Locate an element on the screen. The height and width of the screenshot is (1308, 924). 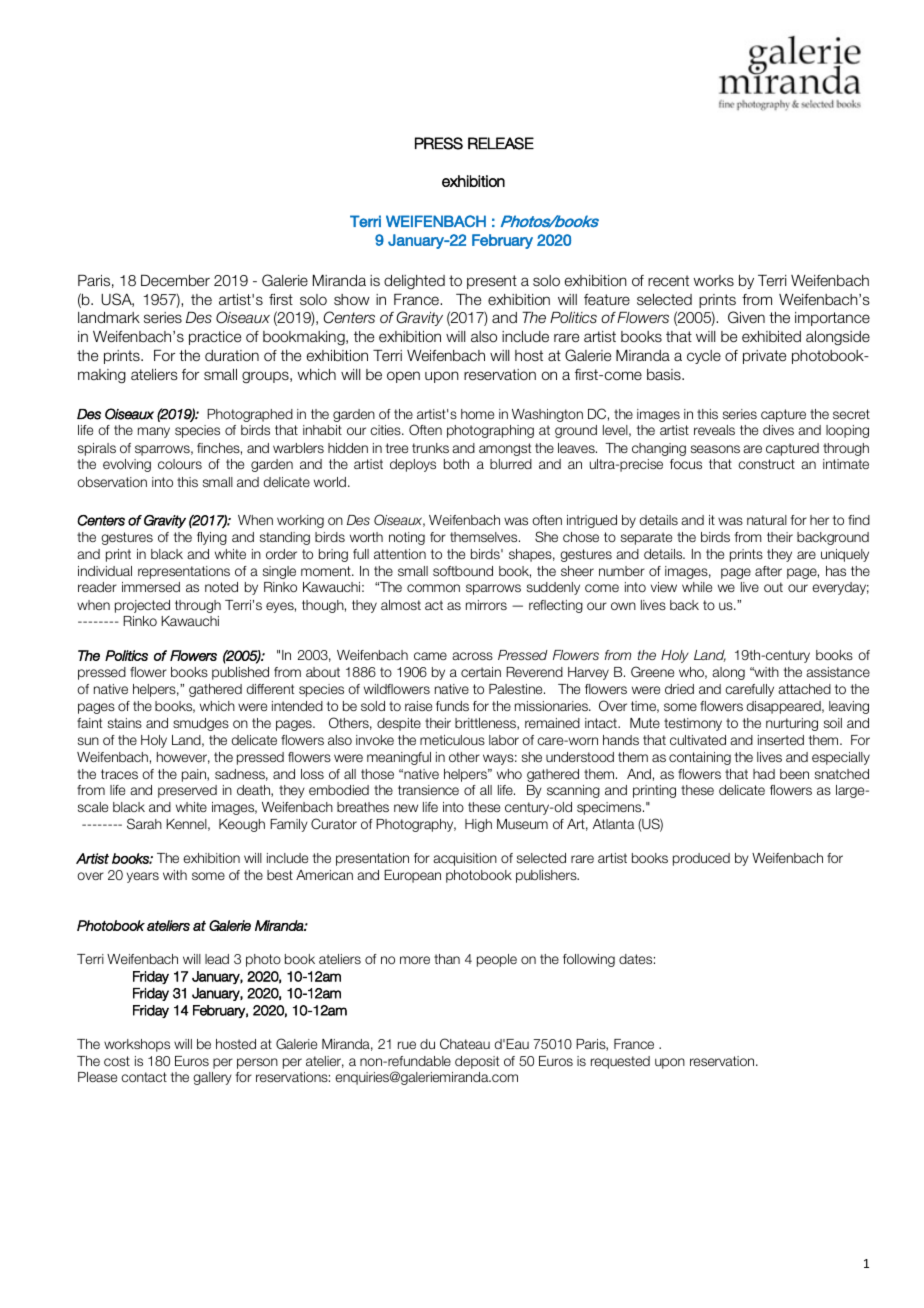
projected is located at coordinates (142, 606).
